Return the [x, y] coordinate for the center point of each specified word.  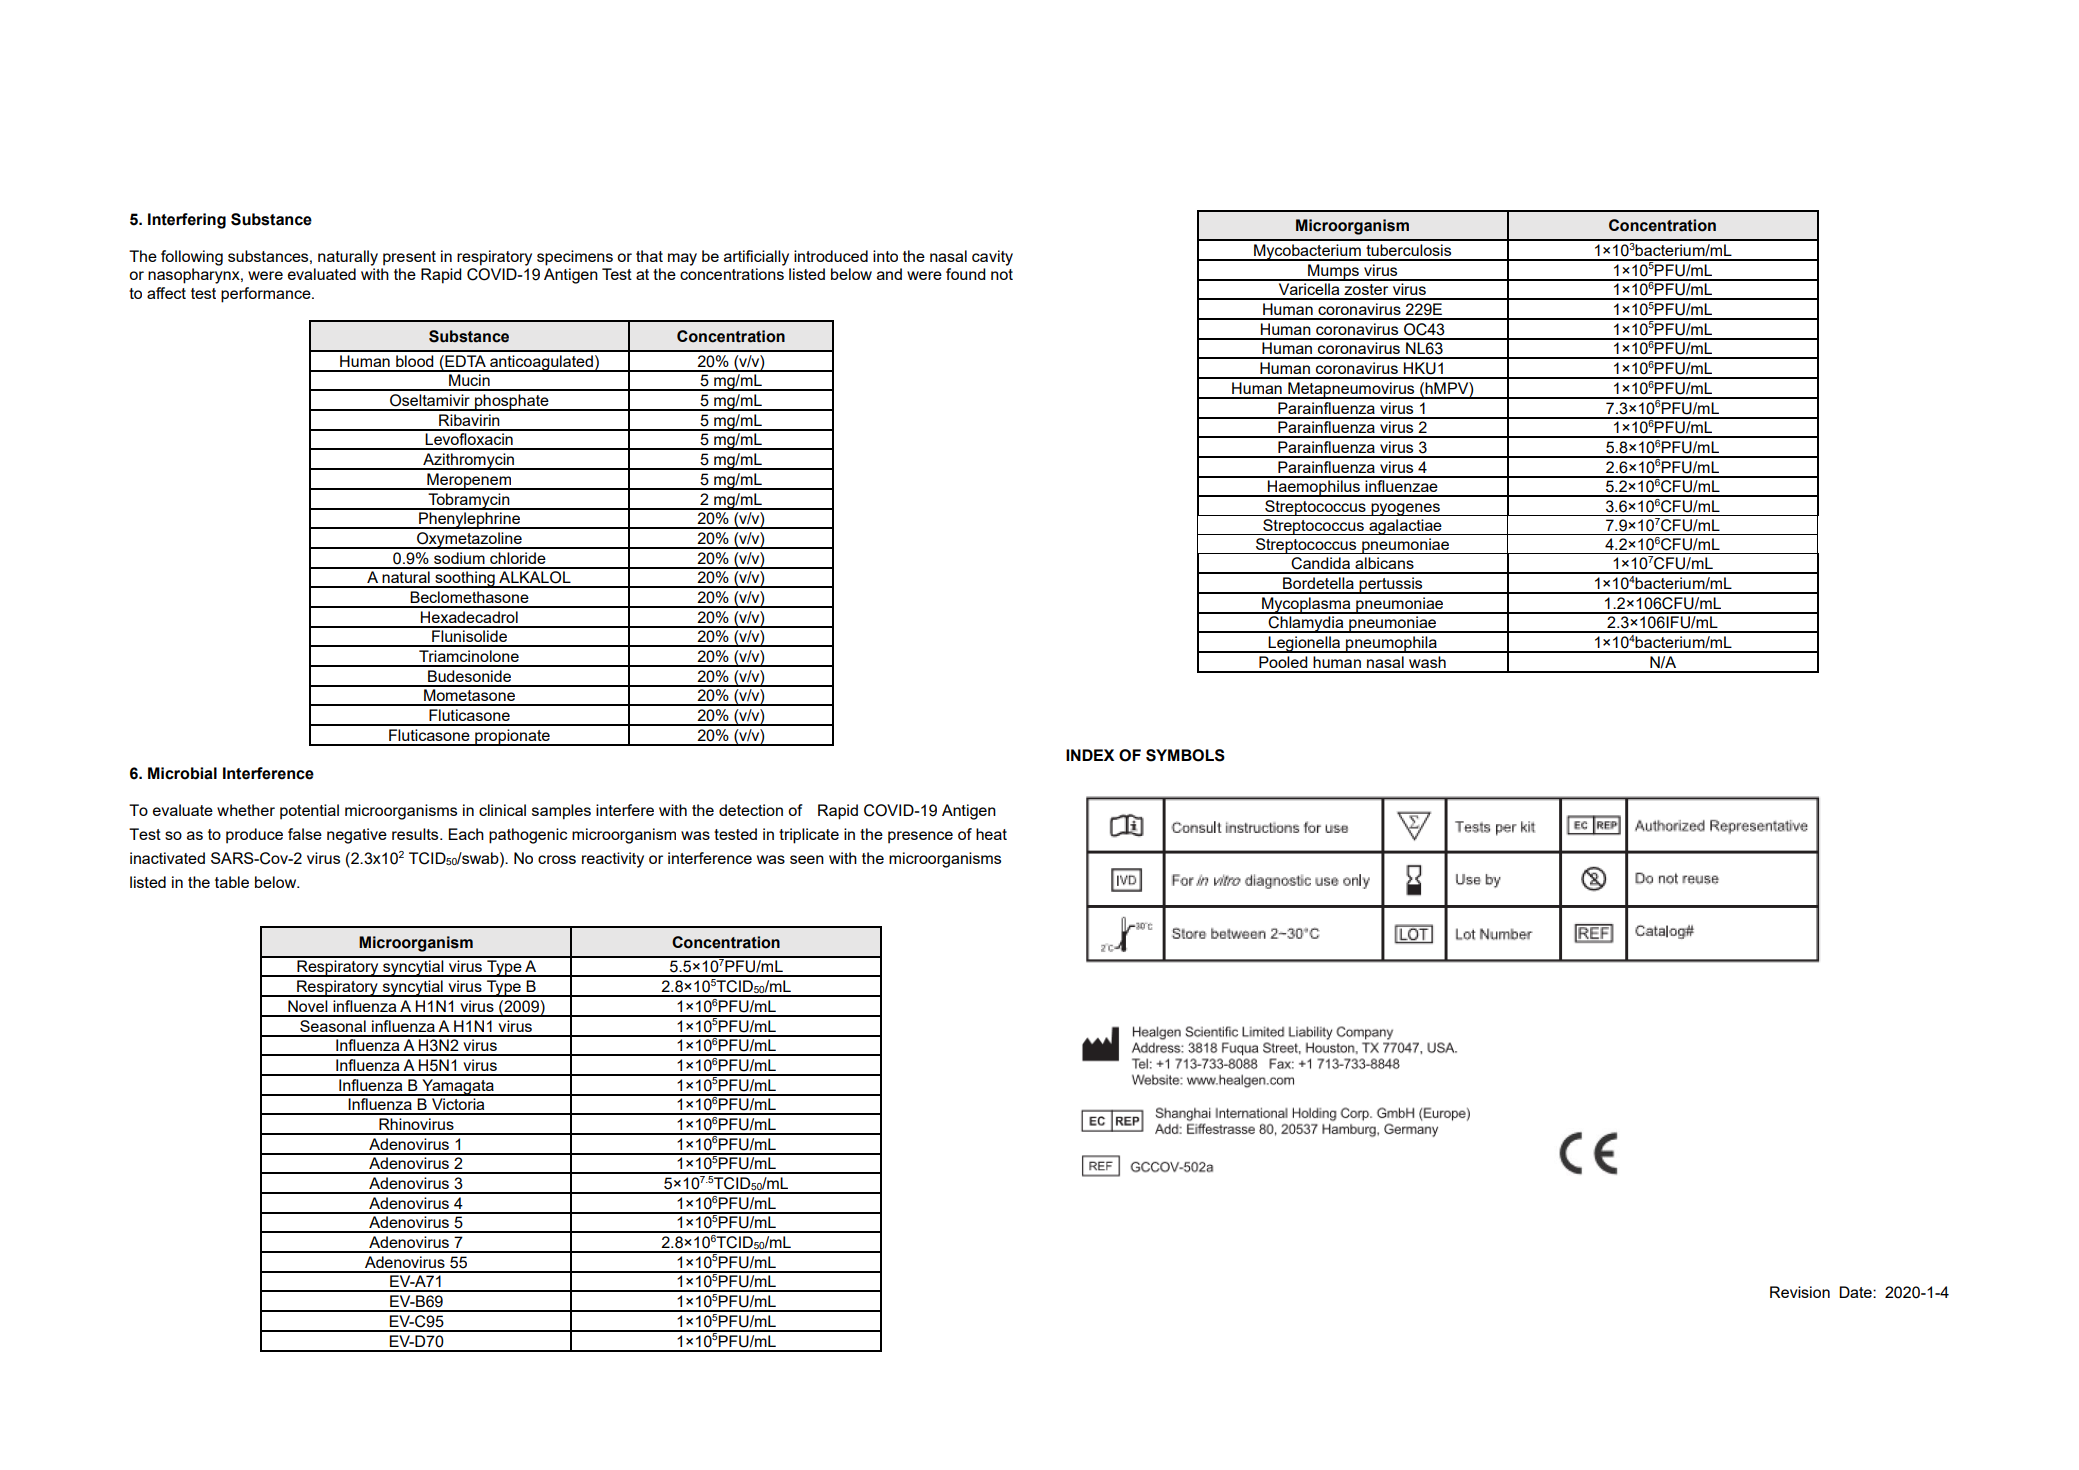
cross [557, 859]
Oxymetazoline [469, 540]
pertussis [1391, 585]
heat [991, 834]
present [409, 258]
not [1002, 274]
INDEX [1090, 755]
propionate [512, 737]
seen [807, 859]
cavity [992, 258]
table [232, 882]
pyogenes [1405, 509]
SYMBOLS [1185, 755]
